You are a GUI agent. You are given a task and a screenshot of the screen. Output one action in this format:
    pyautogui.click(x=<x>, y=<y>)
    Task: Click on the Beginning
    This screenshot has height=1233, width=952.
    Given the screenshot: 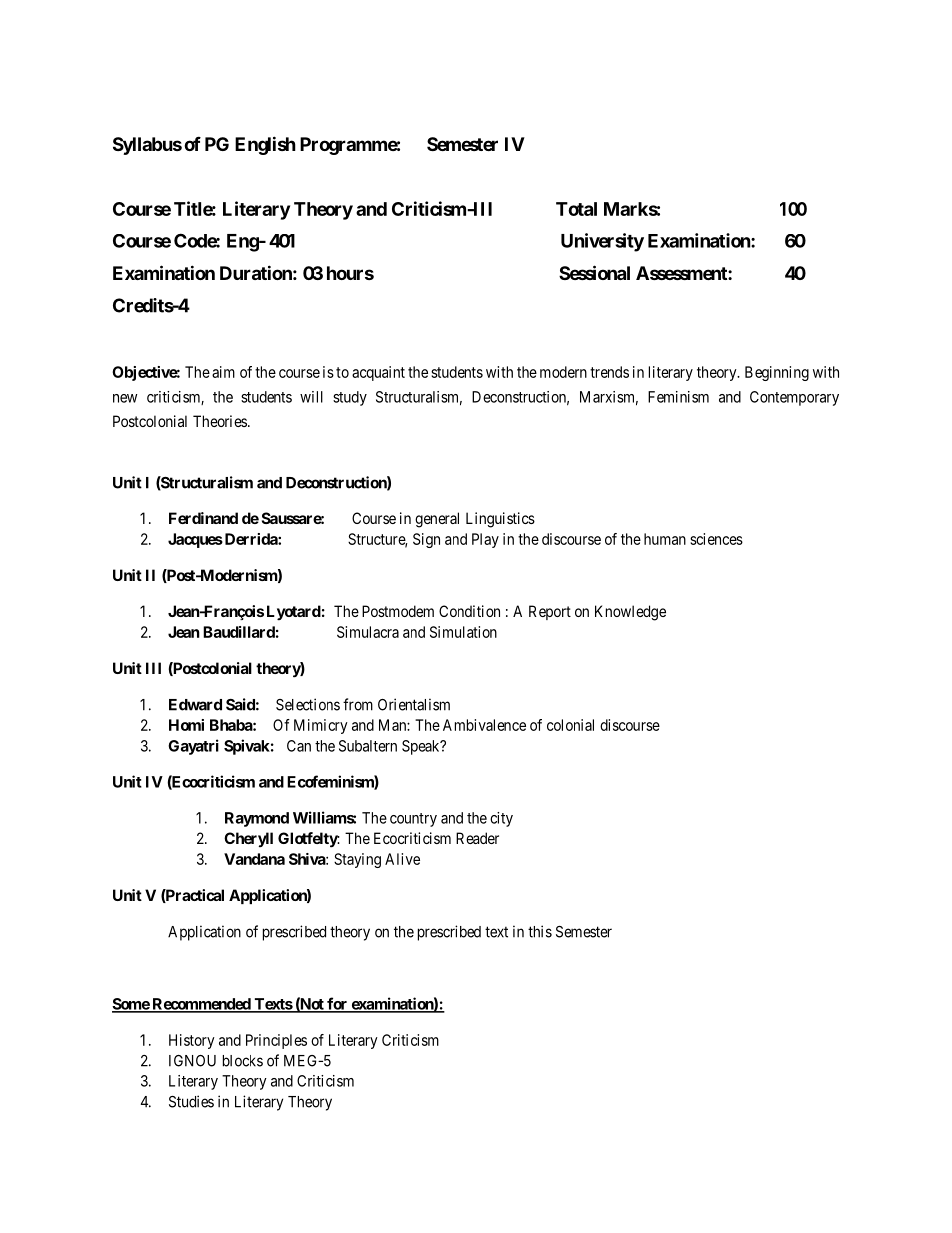 What is the action you would take?
    pyautogui.click(x=777, y=373)
